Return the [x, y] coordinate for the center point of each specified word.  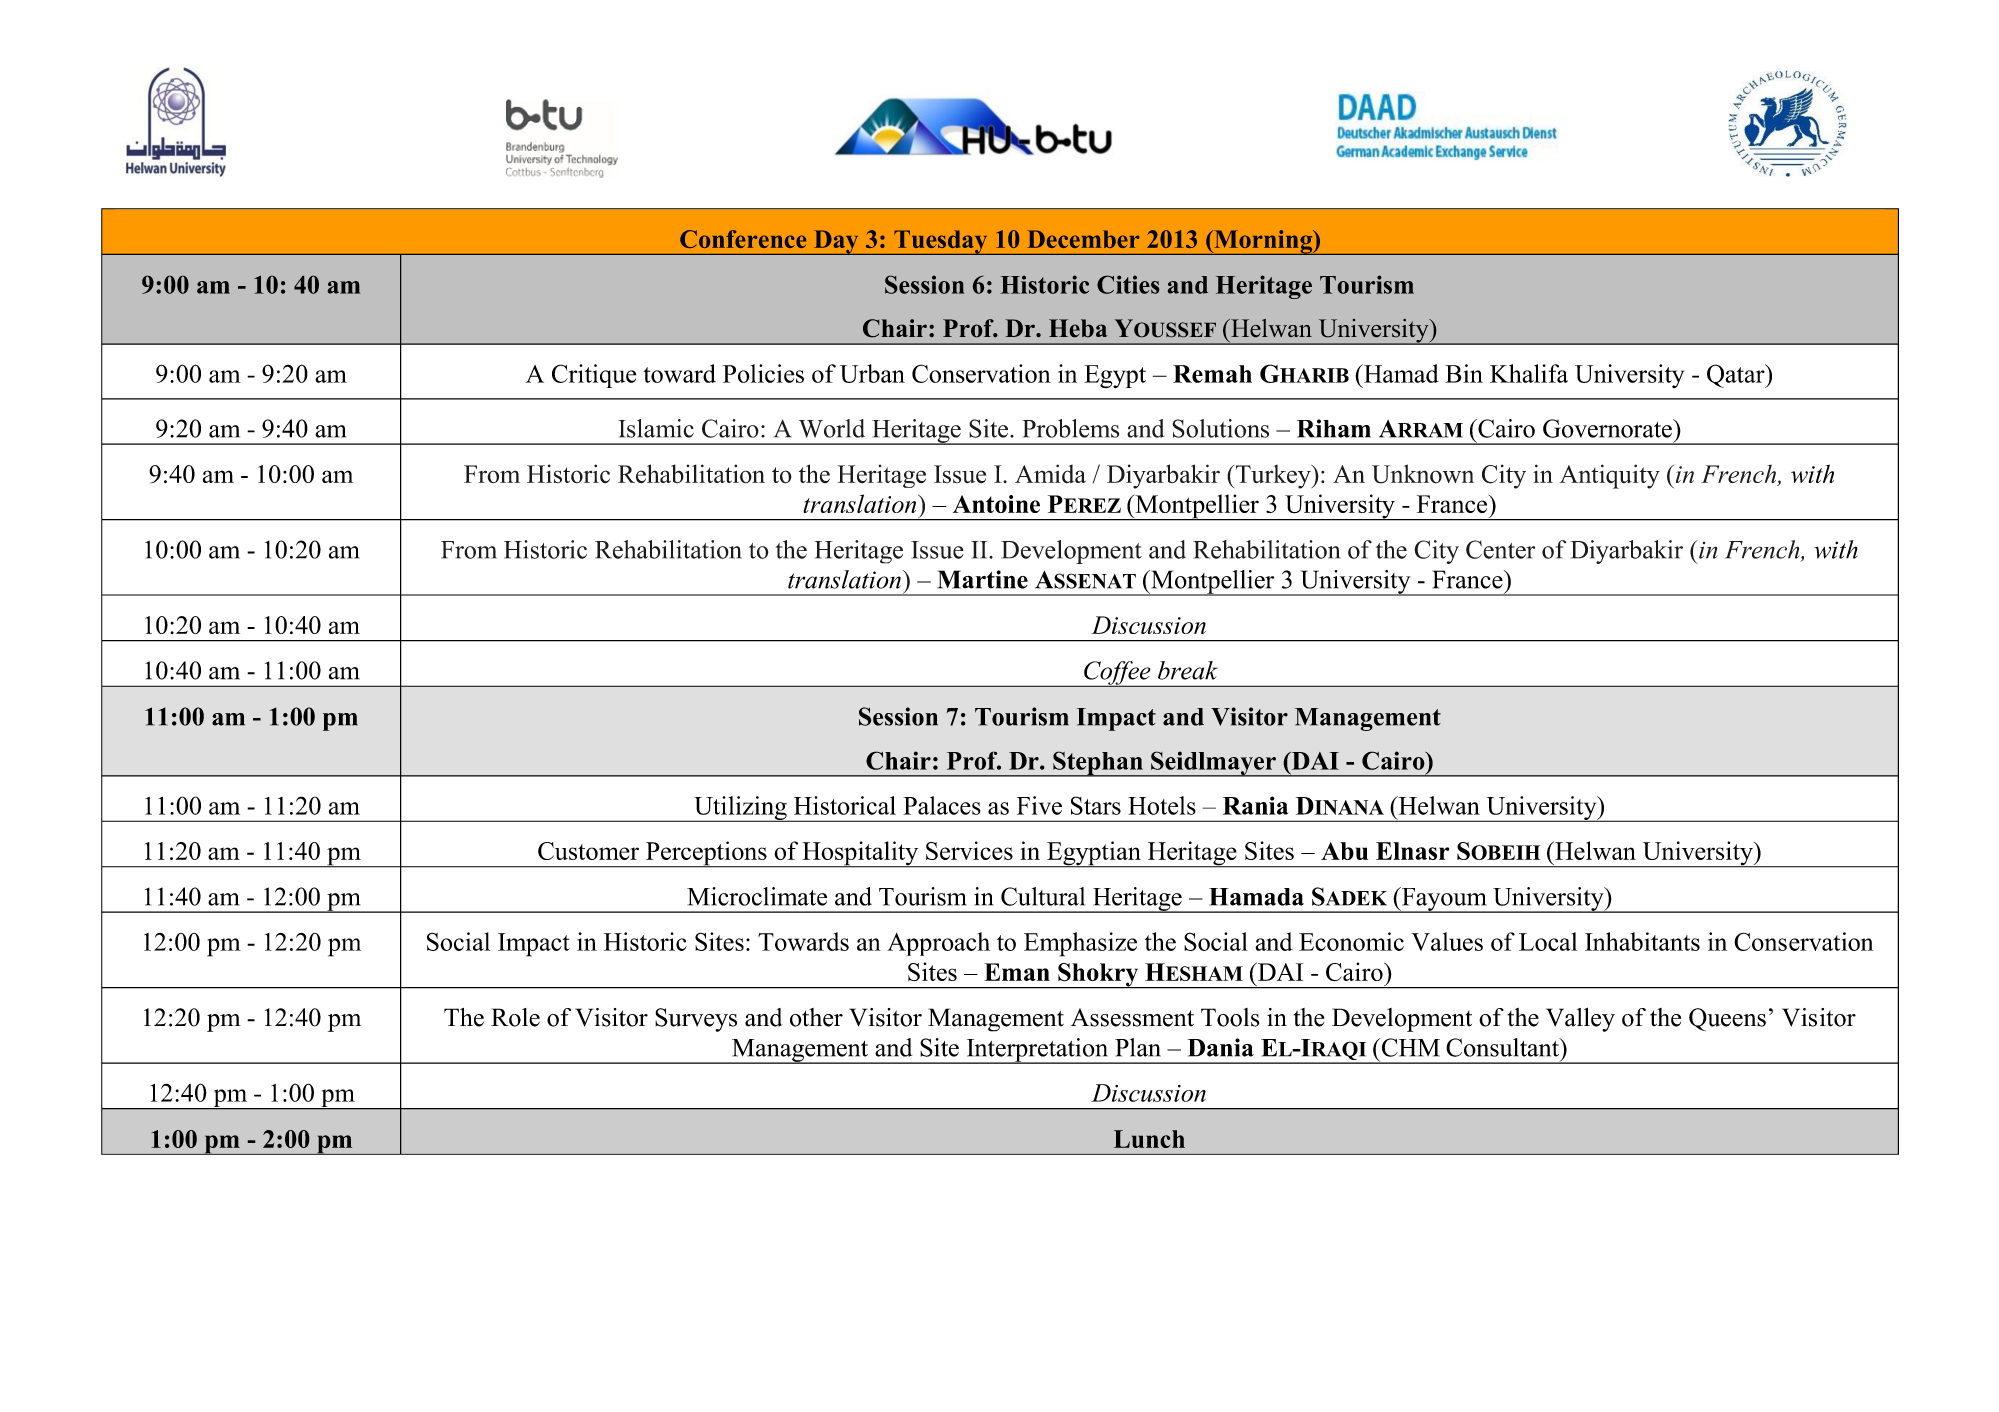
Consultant [1503, 1047]
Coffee [1117, 674]
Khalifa [1529, 373]
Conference [743, 239]
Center [1500, 549]
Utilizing [740, 809]
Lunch [1149, 1139]
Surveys [696, 1020]
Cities [1128, 284]
